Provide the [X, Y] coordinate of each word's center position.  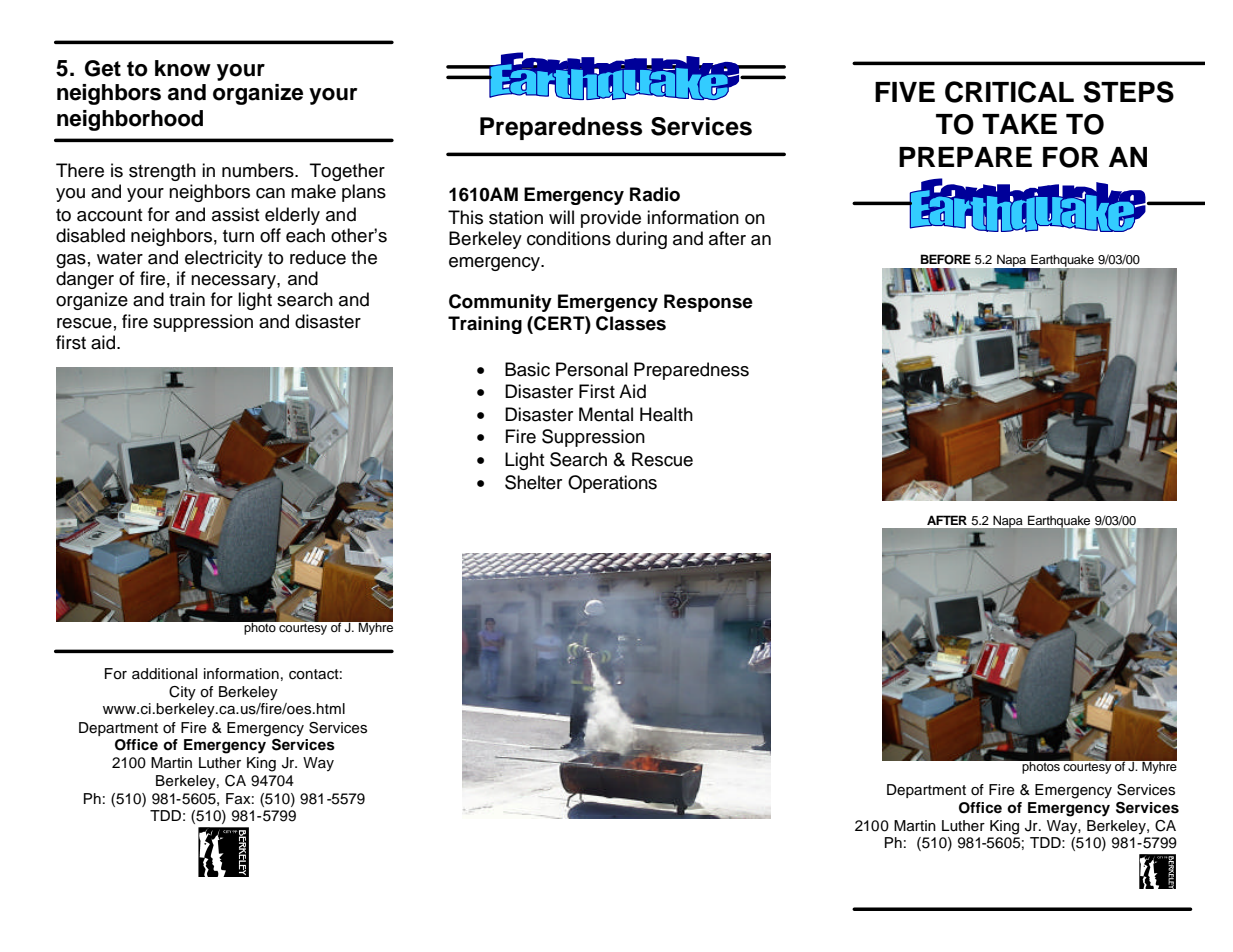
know [183, 68]
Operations [612, 484]
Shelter [533, 482]
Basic [527, 369]
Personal [592, 369]
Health [666, 414]
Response [708, 303]
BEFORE [946, 259]
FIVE [905, 92]
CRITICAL [1009, 92]
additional [164, 674]
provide [611, 219]
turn [238, 236]
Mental [606, 414]
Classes [631, 323]
